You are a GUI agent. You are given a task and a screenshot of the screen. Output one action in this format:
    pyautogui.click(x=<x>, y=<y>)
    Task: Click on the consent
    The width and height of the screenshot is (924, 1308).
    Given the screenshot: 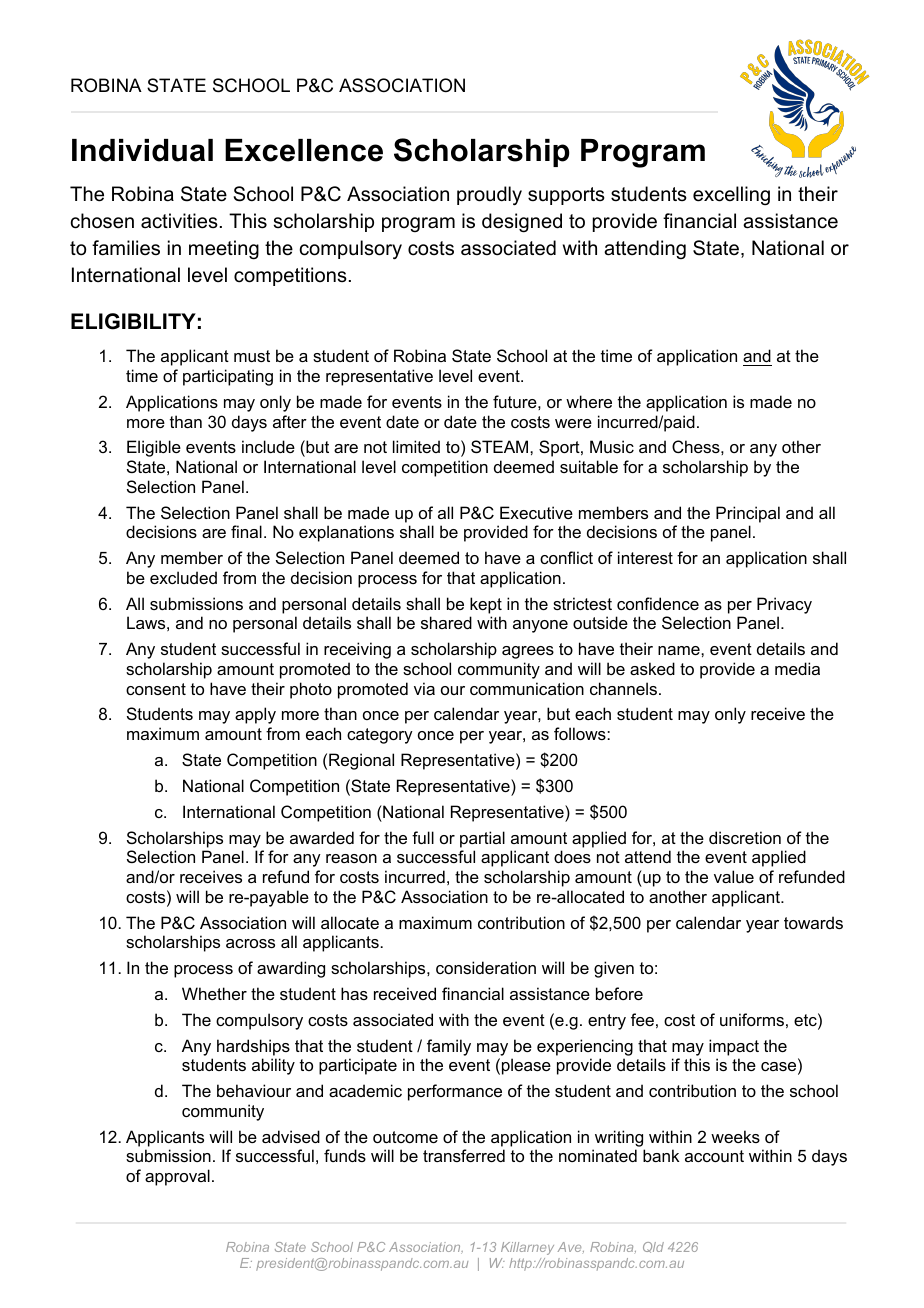 What is the action you would take?
    pyautogui.click(x=156, y=689)
